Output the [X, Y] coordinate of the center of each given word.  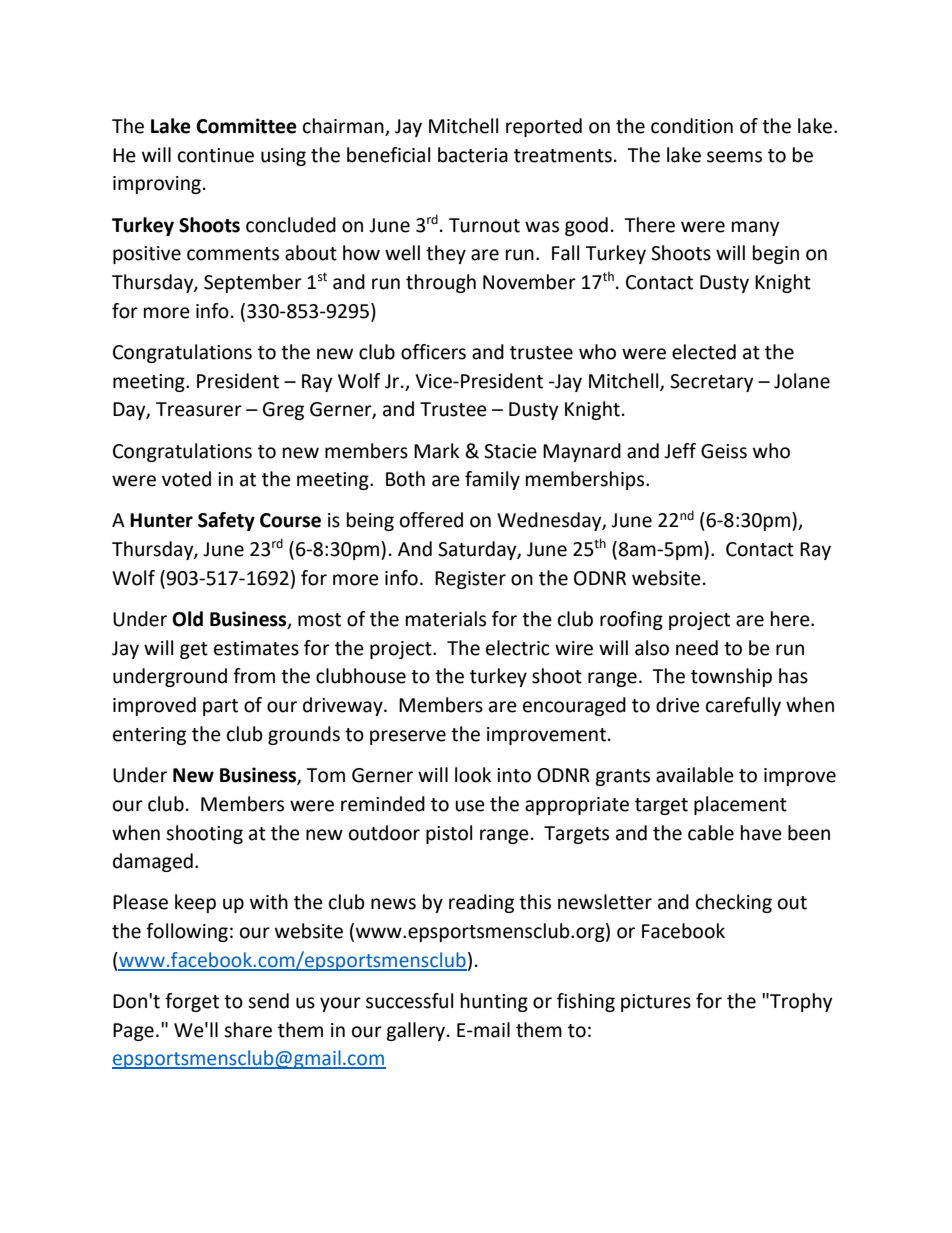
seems [734, 157]
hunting [494, 1002]
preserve [408, 737]
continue [216, 155]
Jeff [680, 451]
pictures [656, 1003]
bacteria [473, 155]
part [220, 707]
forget [192, 1002]
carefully [743, 706]
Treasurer [199, 409]
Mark [436, 451]
